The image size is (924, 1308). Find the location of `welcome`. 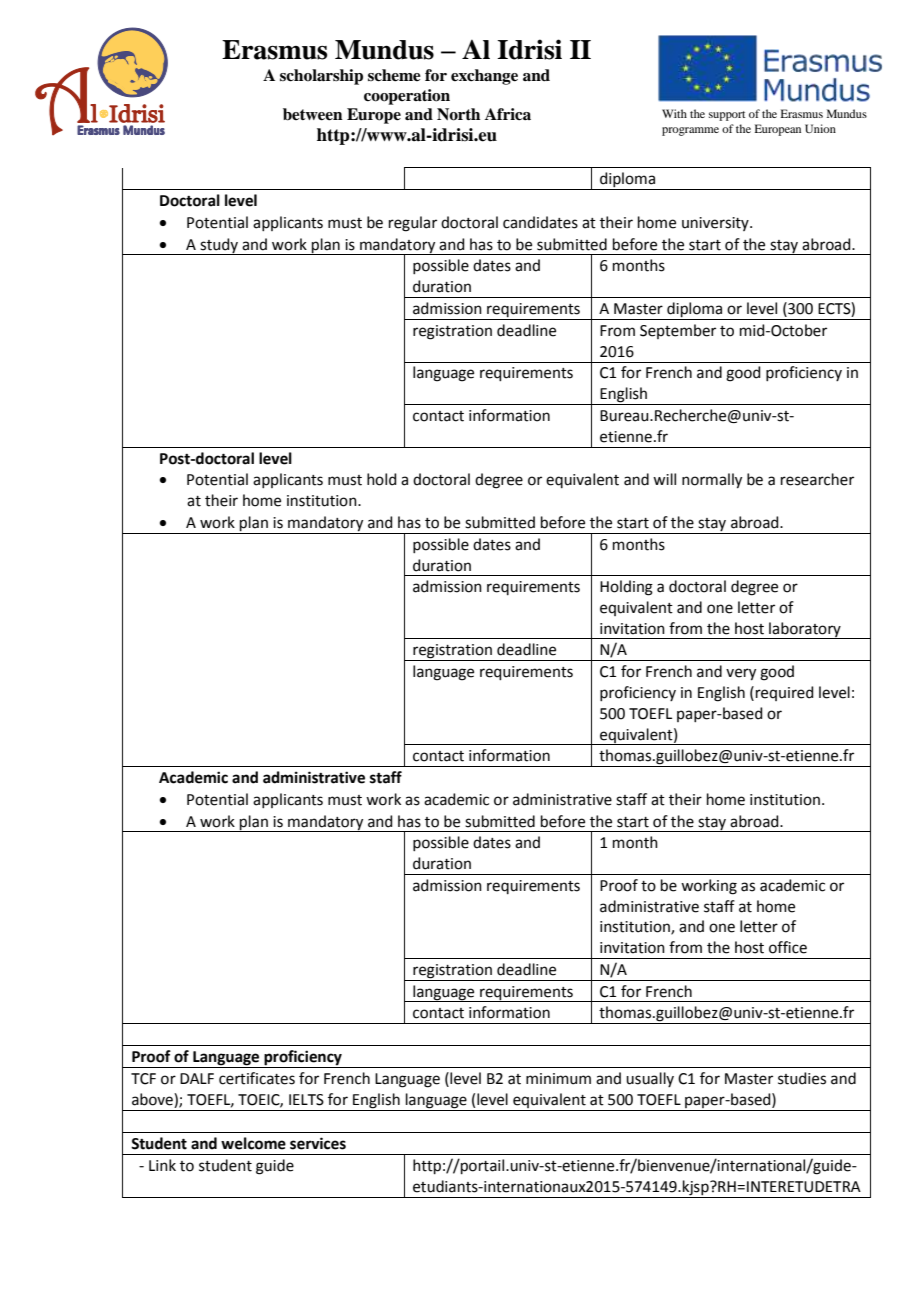

welcome is located at coordinates (253, 1143).
